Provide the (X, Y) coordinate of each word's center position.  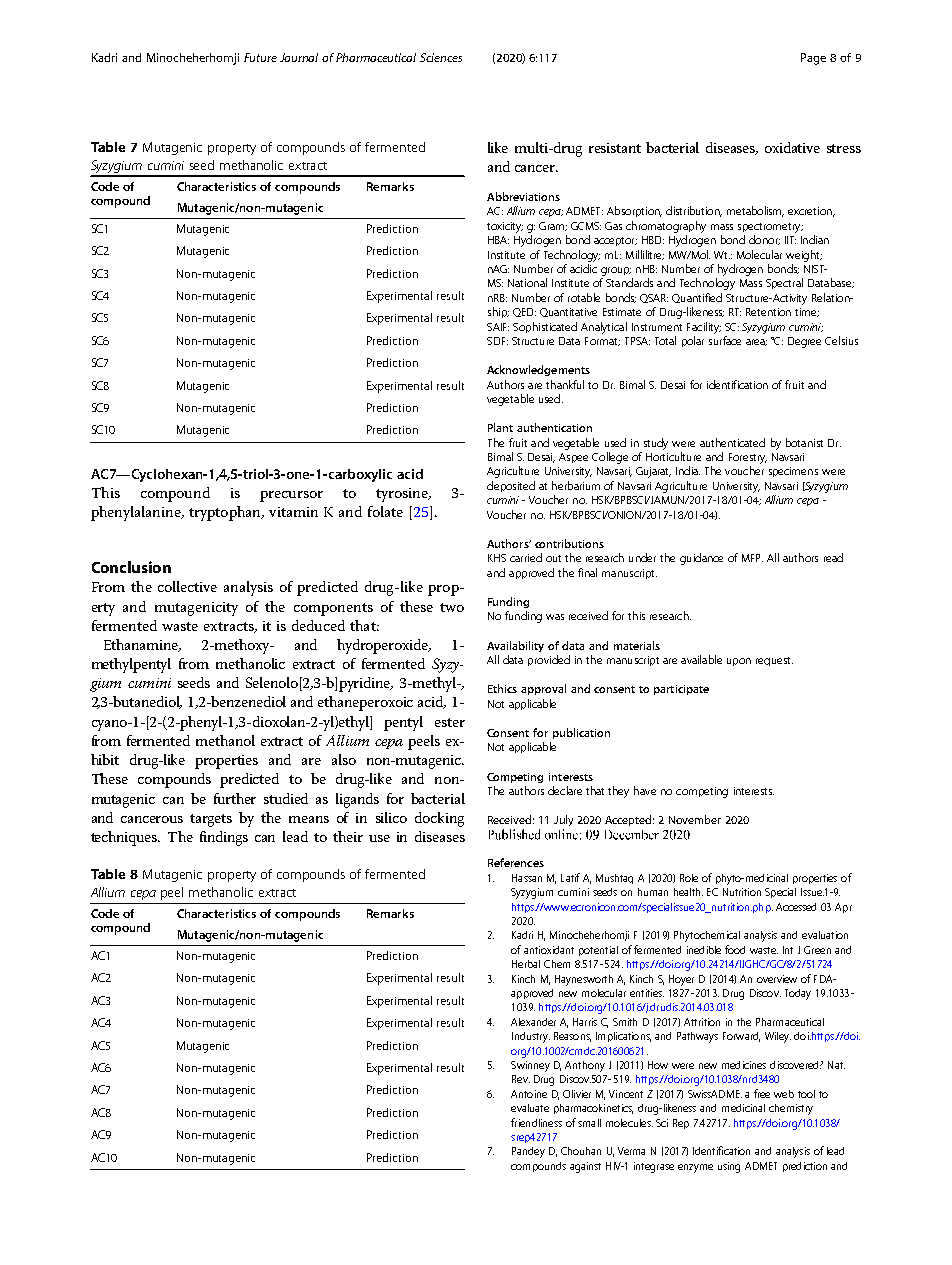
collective (187, 586)
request (774, 661)
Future (260, 57)
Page (813, 59)
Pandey (528, 1152)
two (452, 607)
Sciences (441, 57)
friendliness (536, 1122)
